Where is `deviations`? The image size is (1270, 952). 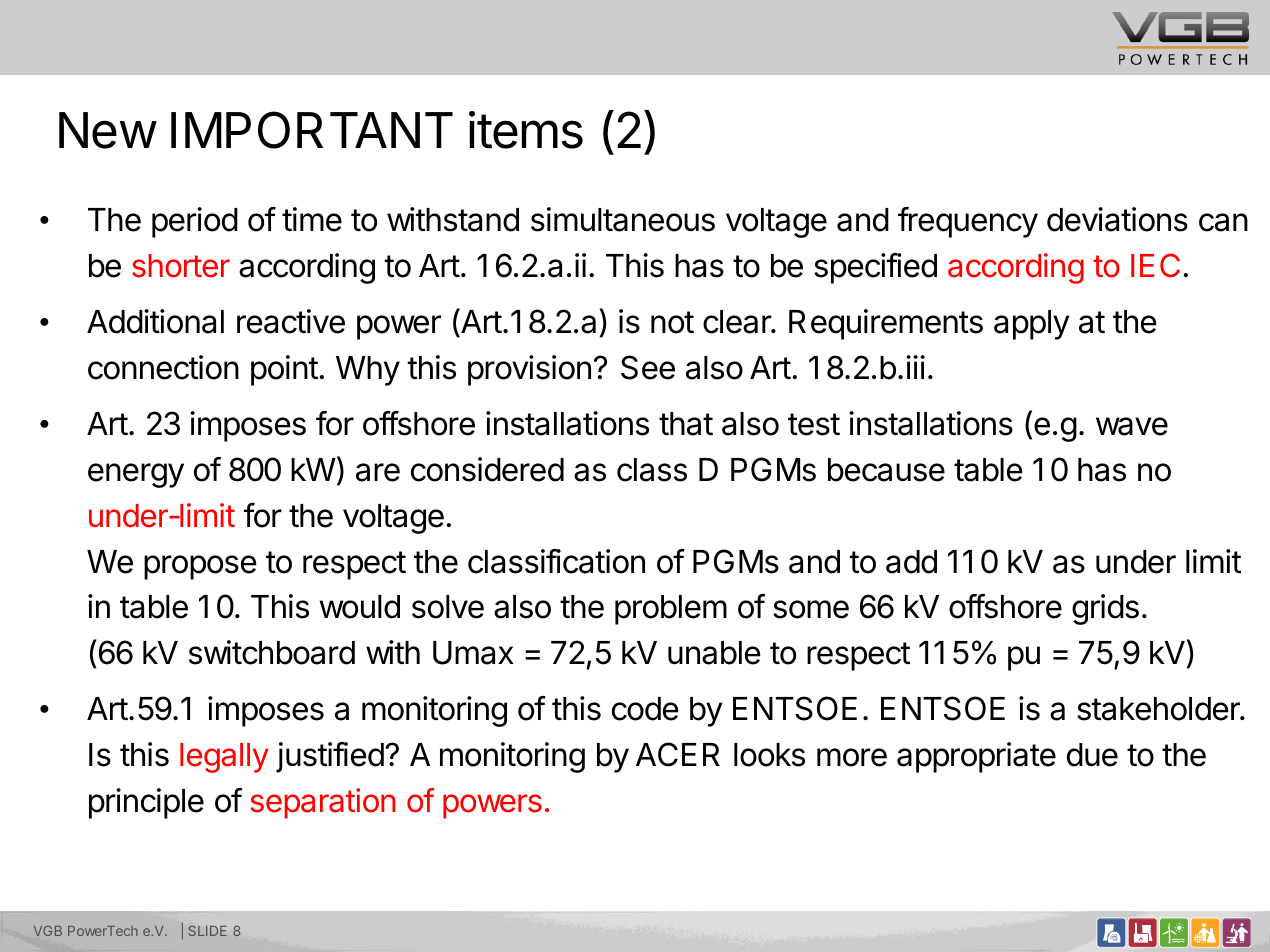 deviations is located at coordinates (1117, 219).
